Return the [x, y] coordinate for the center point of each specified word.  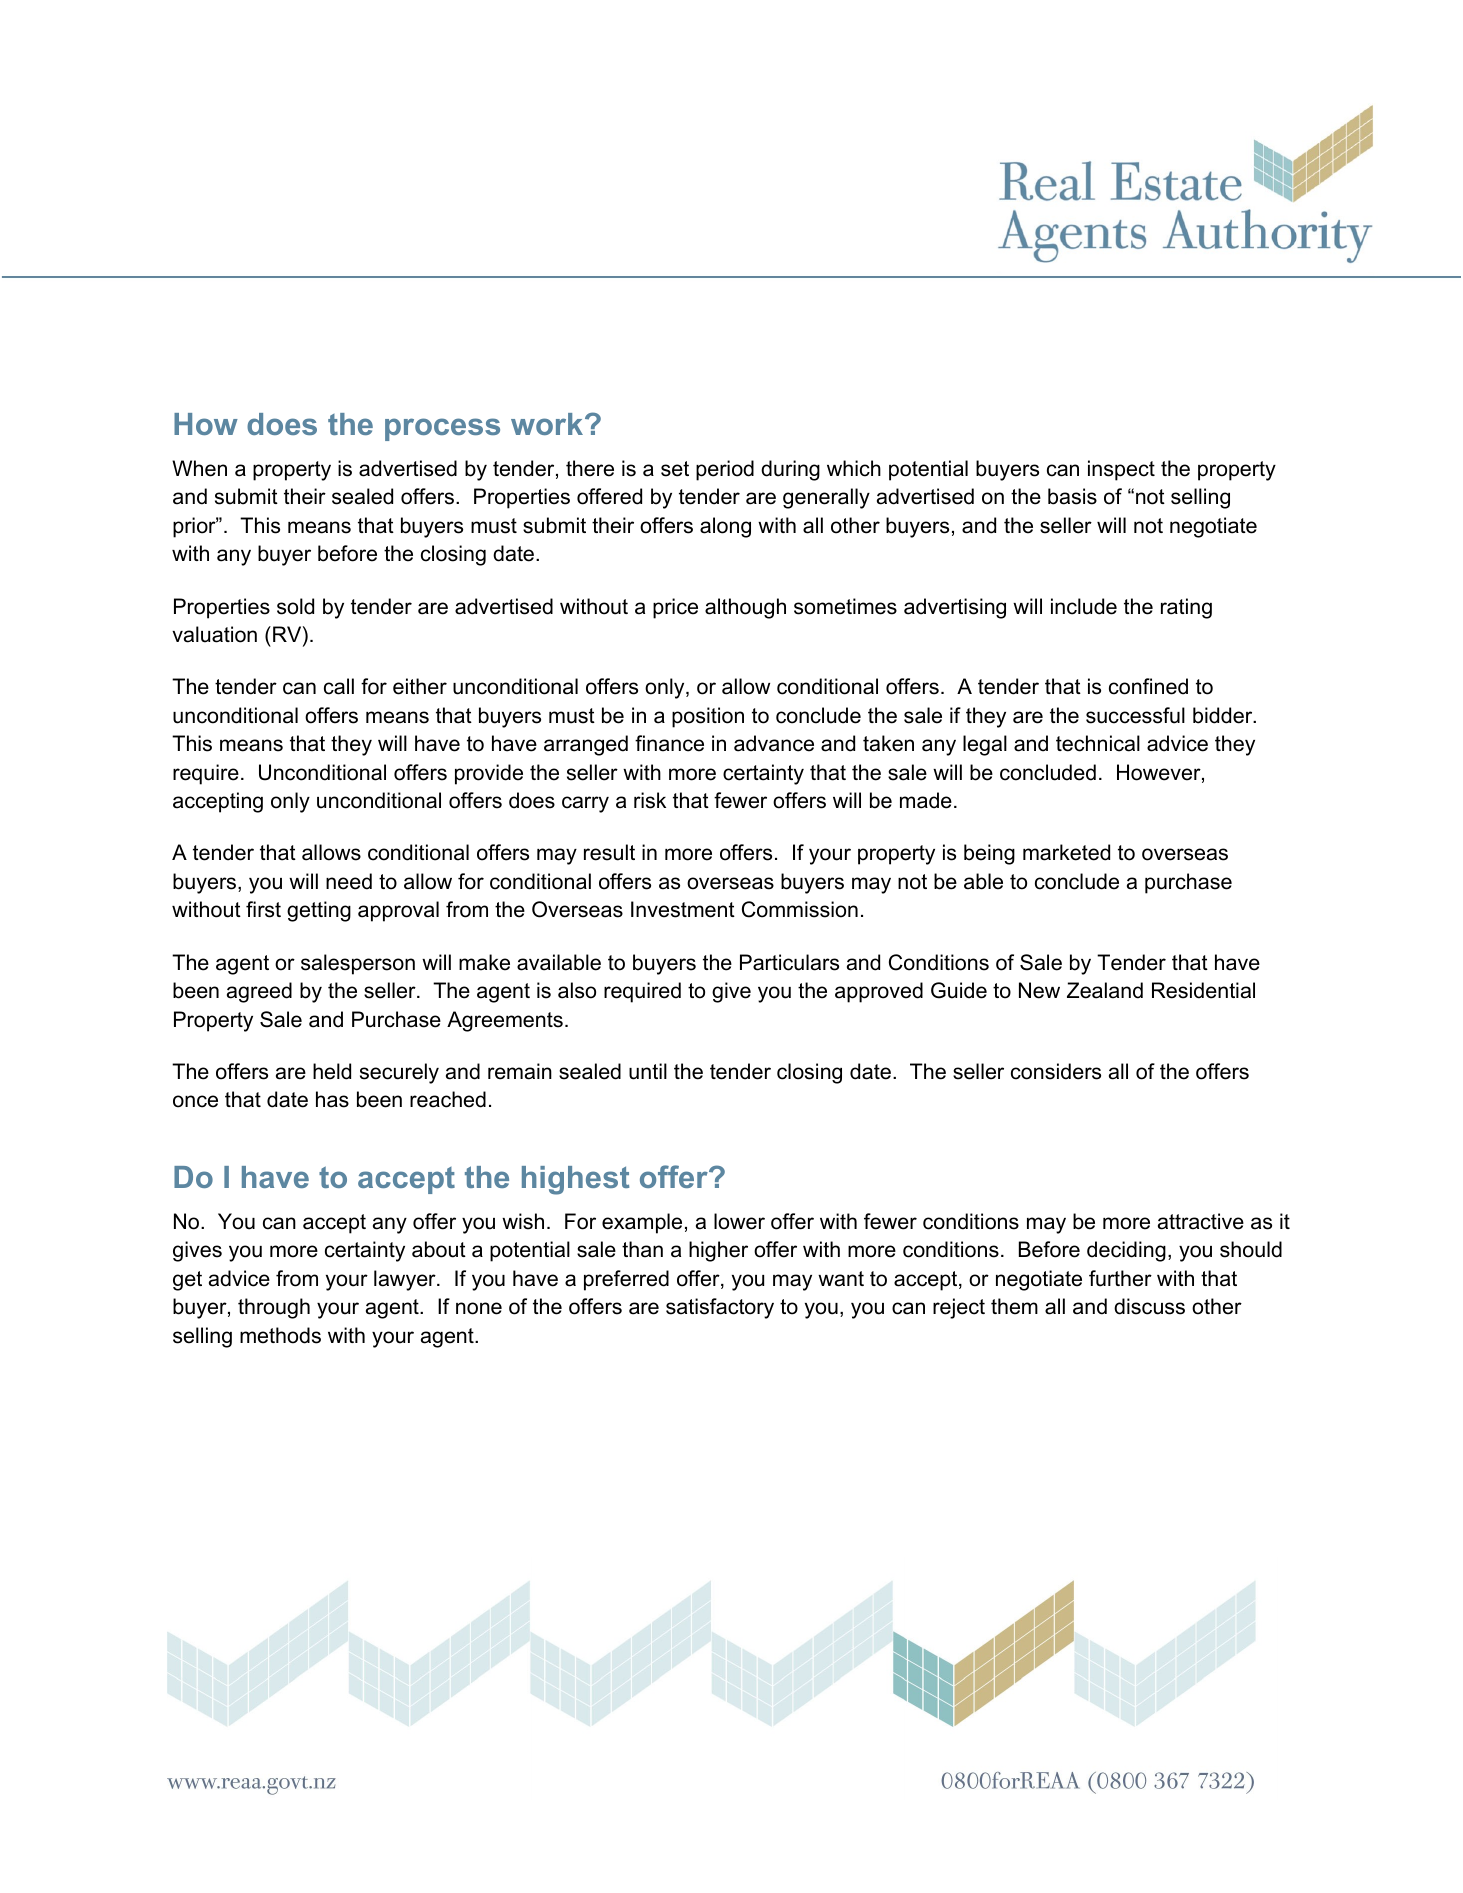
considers [1056, 1071]
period [725, 470]
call [339, 686]
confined [1148, 686]
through [274, 1308]
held [332, 1071]
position [708, 717]
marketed [1066, 852]
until [648, 1071]
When [199, 468]
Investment [683, 909]
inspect [1121, 470]
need [349, 881]
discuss [1149, 1306]
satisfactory [720, 1308]
